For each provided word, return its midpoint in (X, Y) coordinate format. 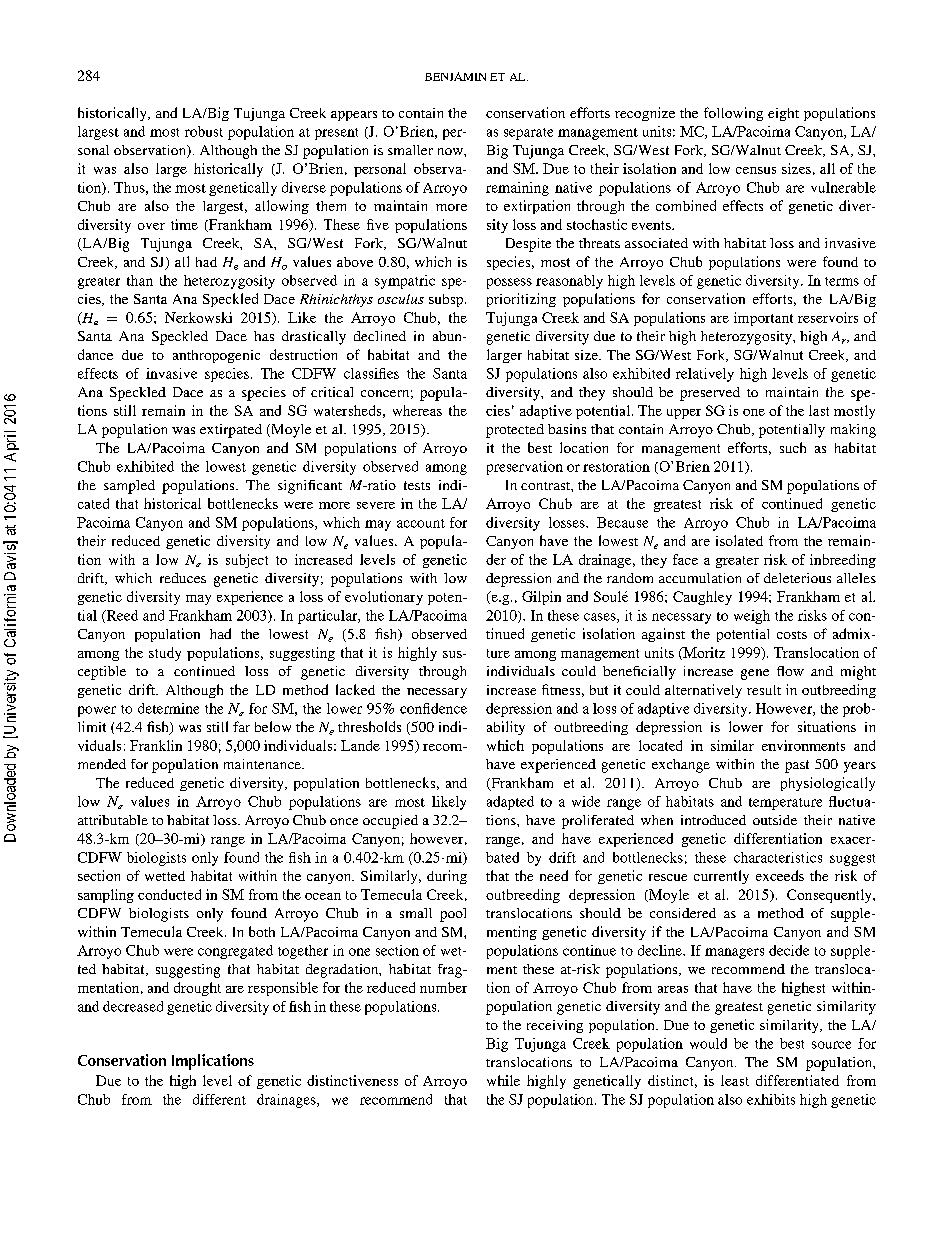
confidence (433, 708)
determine (168, 708)
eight (783, 114)
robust (204, 131)
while (503, 1080)
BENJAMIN (455, 76)
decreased (133, 1006)
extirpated (231, 431)
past (797, 766)
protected (515, 431)
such (793, 447)
